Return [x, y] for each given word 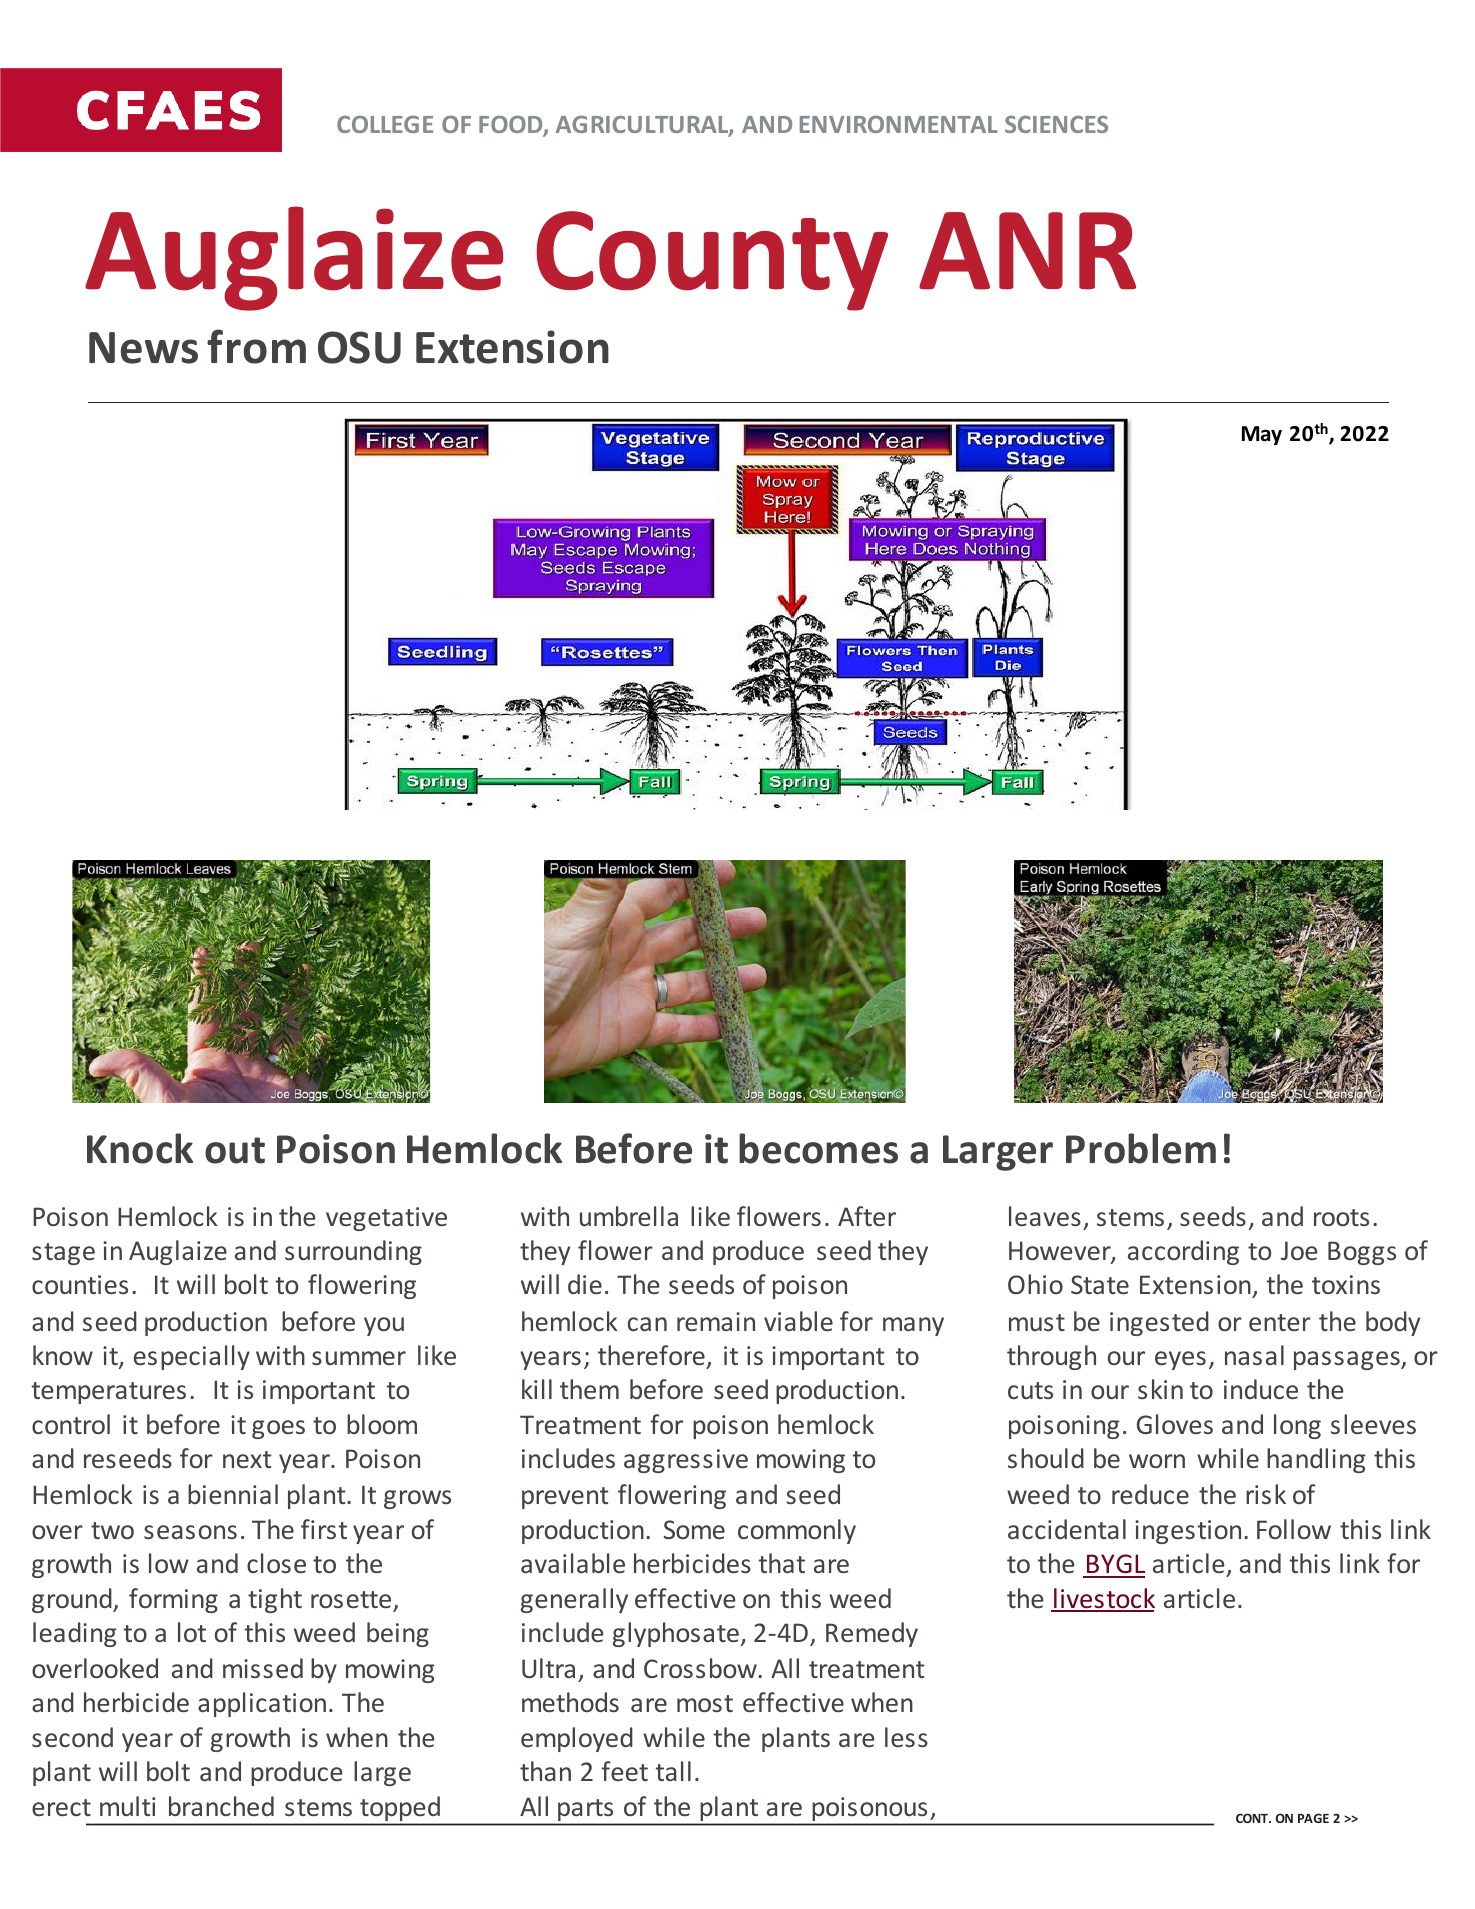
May [1262, 435]
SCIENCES [1056, 124]
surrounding [353, 1252]
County [712, 261]
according [1183, 1252]
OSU [359, 347]
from [256, 346]
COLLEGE [385, 124]
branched [221, 1806]
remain [716, 1321]
